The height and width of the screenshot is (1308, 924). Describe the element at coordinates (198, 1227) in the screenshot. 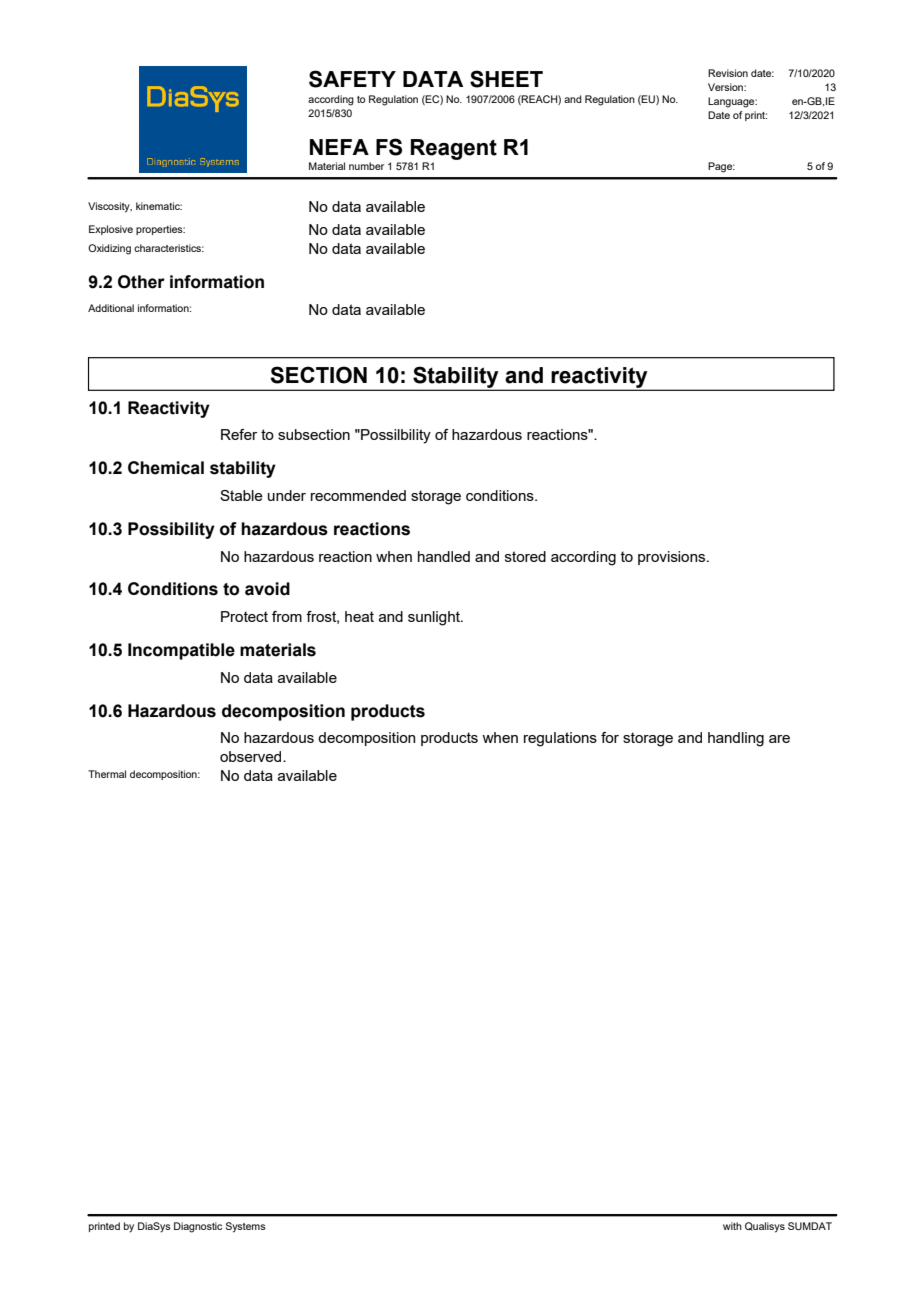

I see `Diagnostic` at that location.
